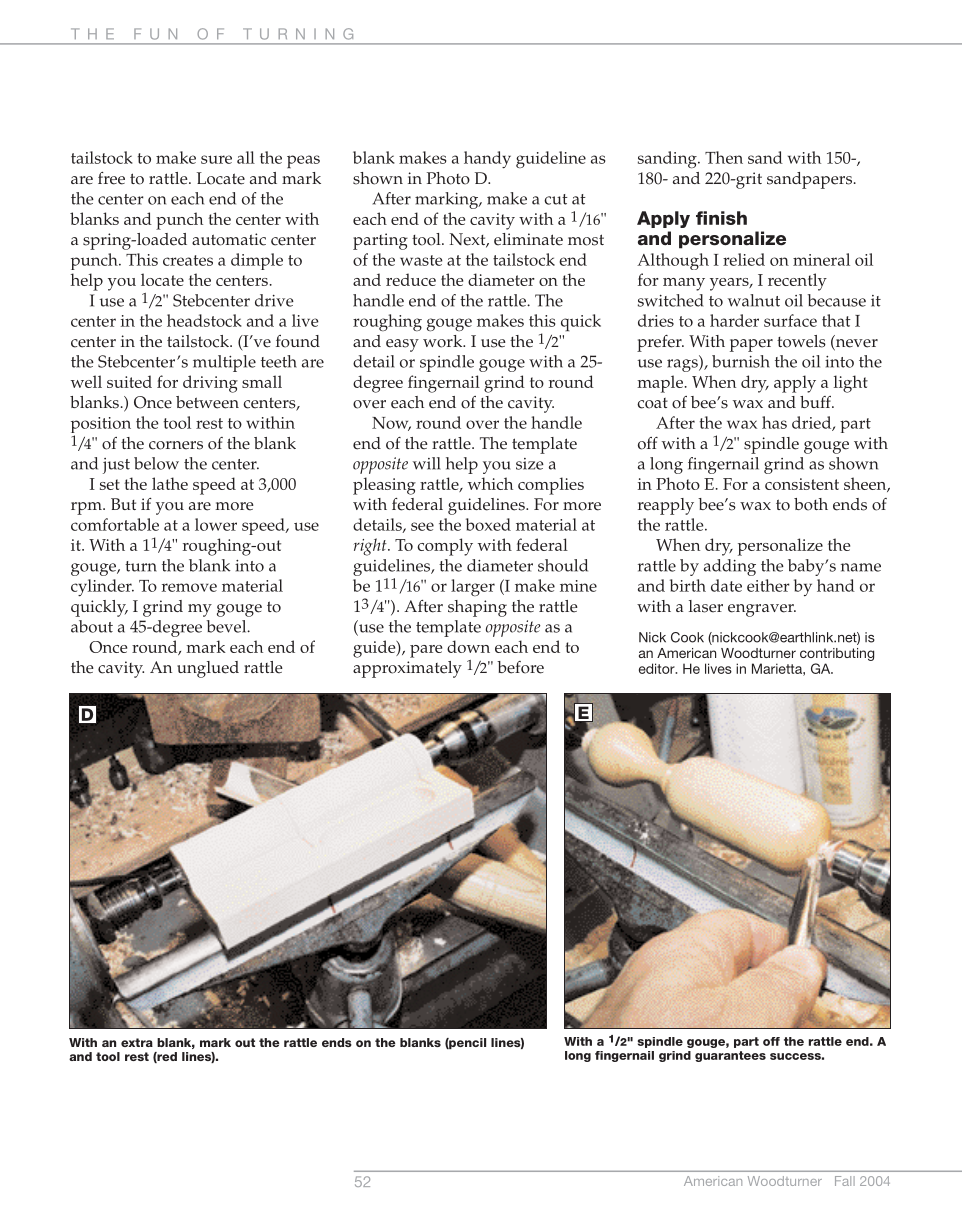 This document has width=962, height=1232. Describe the element at coordinates (137, 1042) in the document. I see `extra` at that location.
